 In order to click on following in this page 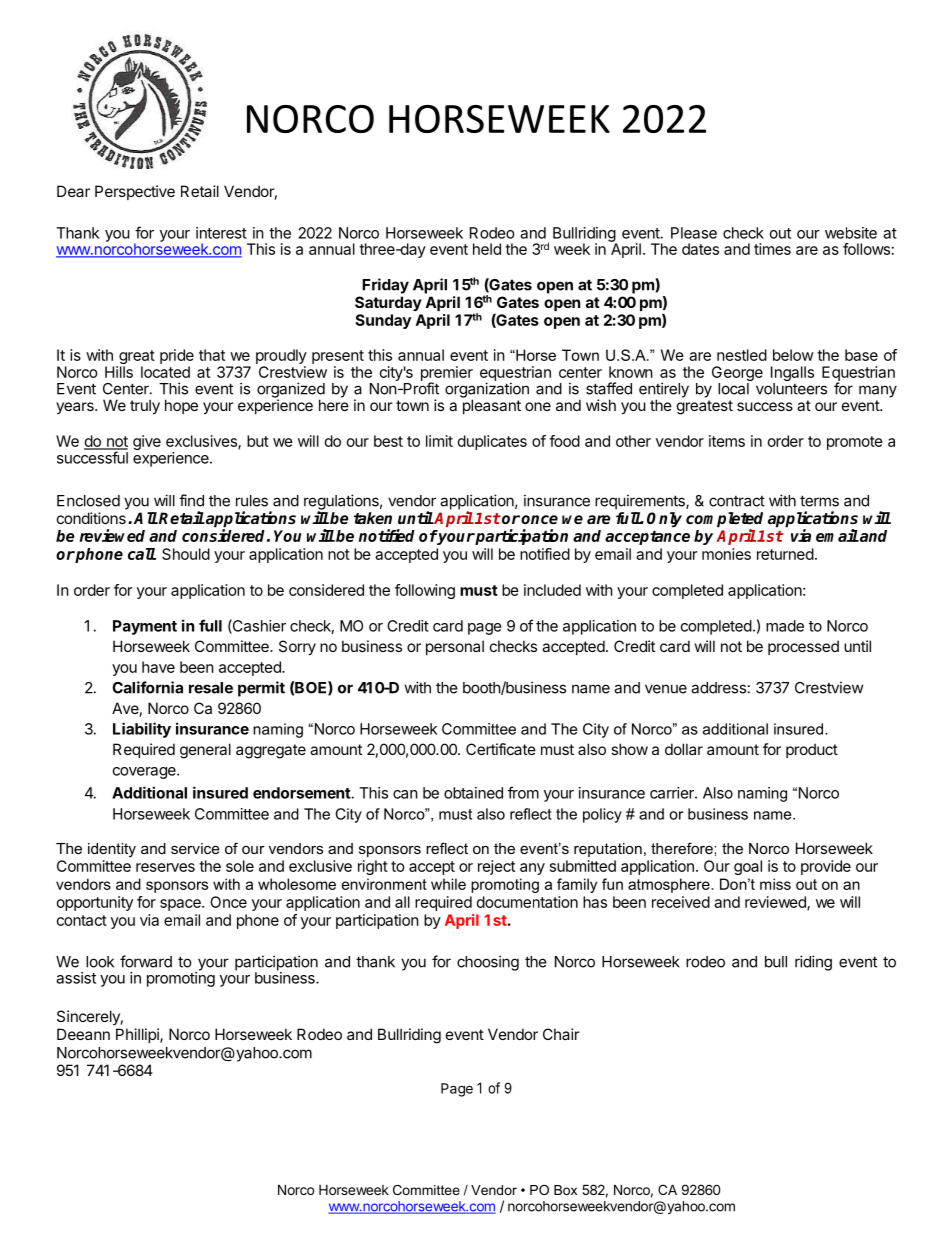, I will do `click(425, 591)`.
